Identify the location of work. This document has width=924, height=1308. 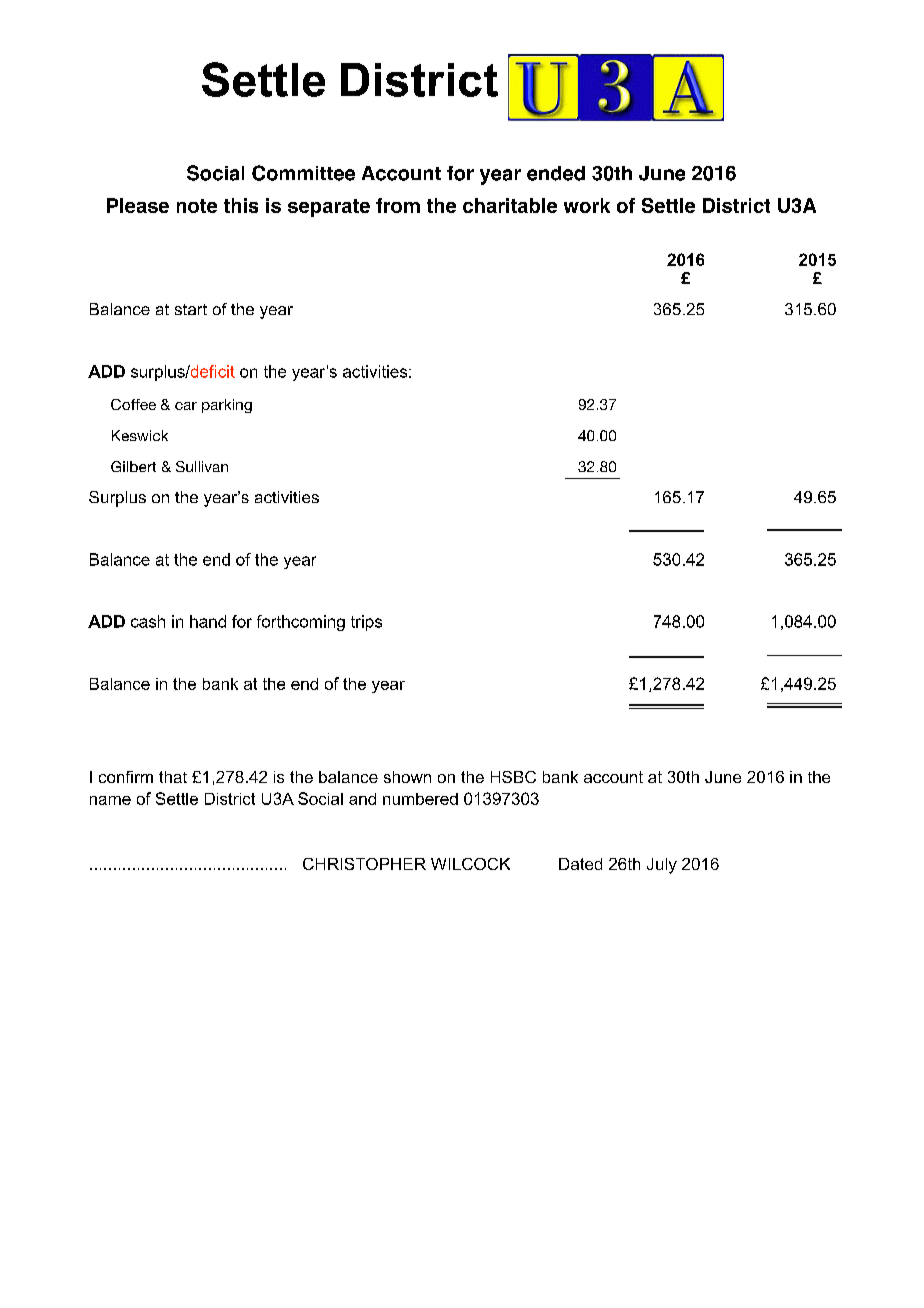
(587, 205).
